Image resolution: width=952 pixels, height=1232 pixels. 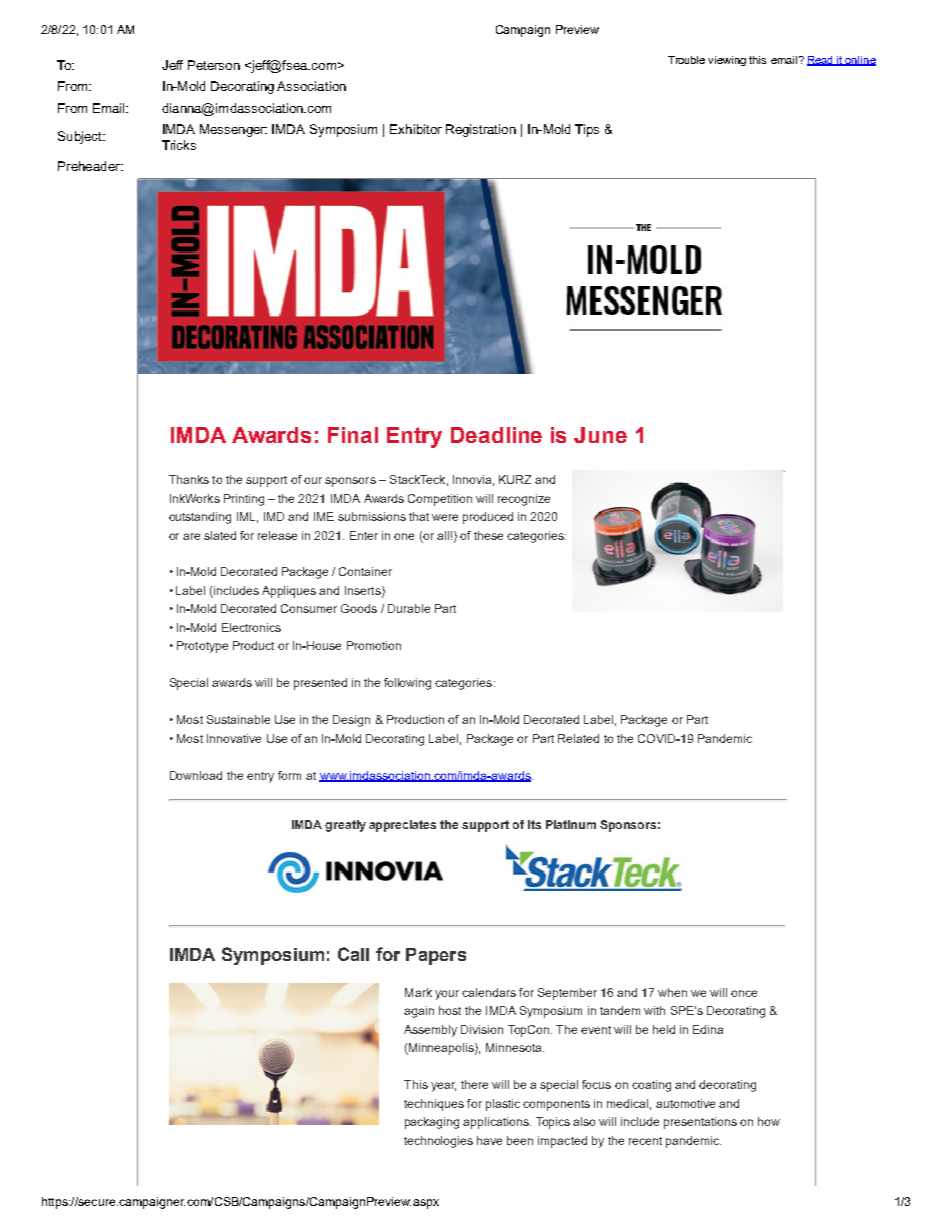 I want to click on packaging, so click(x=432, y=1123).
